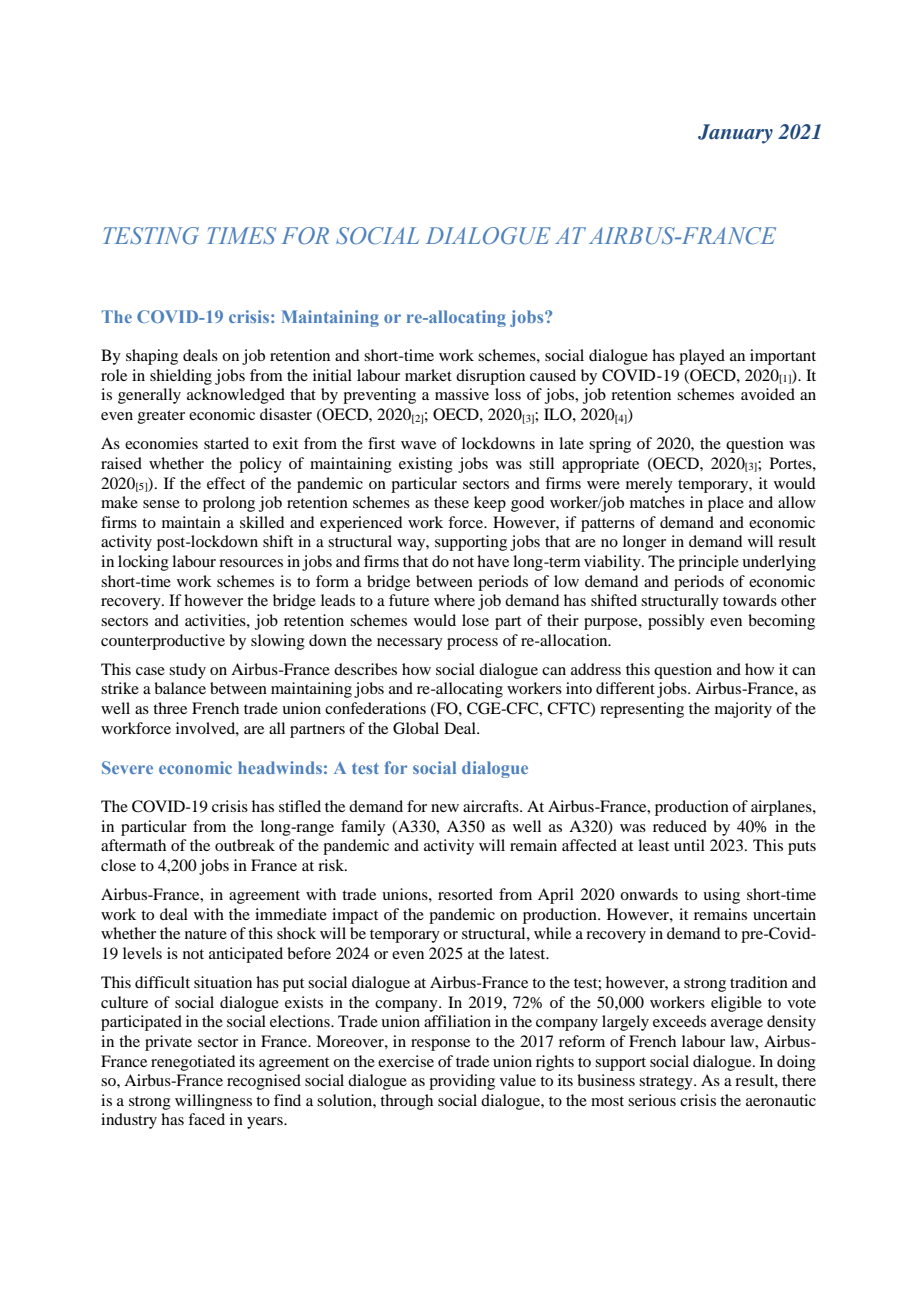  I want to click on shaping, so click(152, 357).
